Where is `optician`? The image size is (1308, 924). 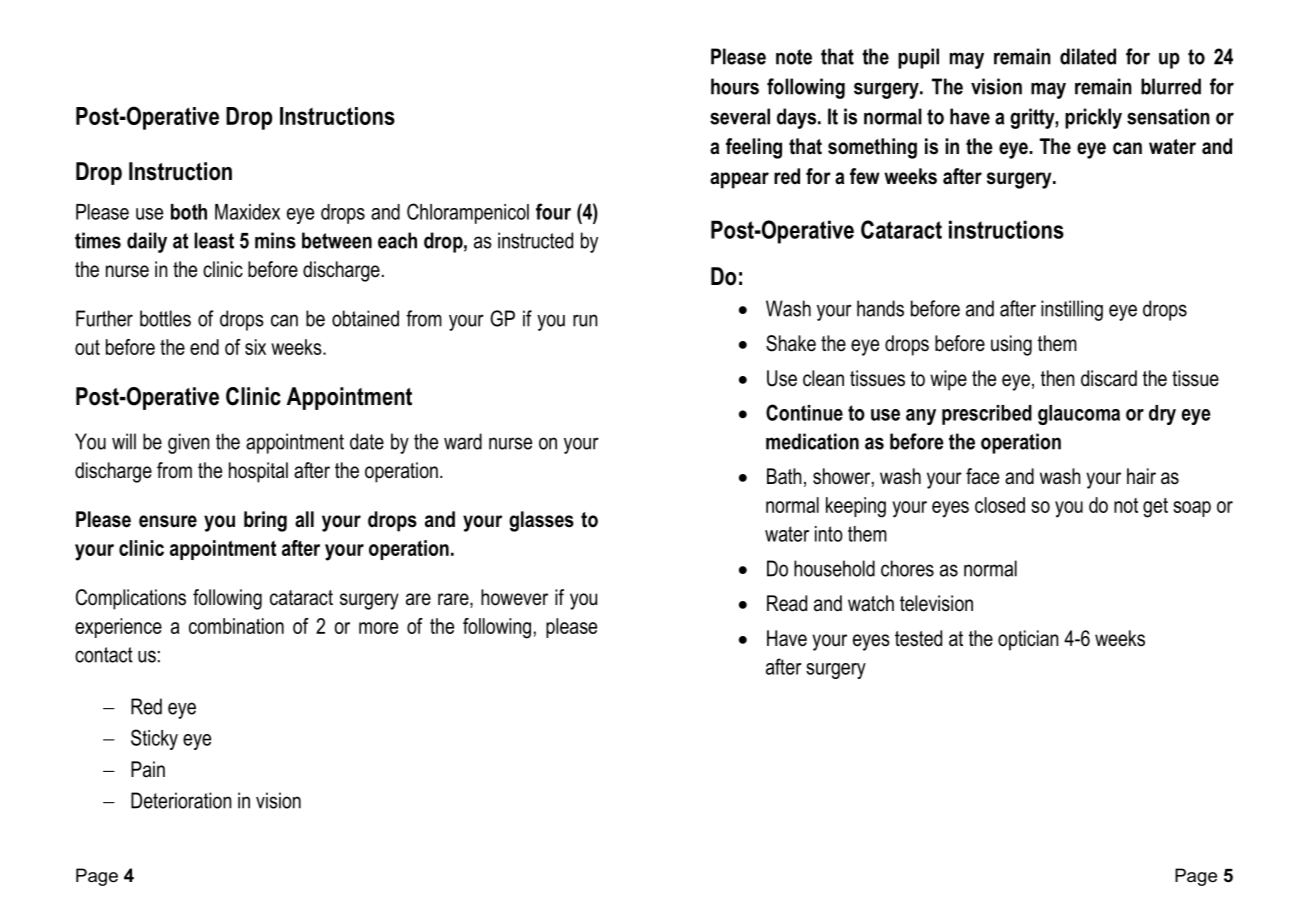
optician is located at coordinates (1028, 640).
